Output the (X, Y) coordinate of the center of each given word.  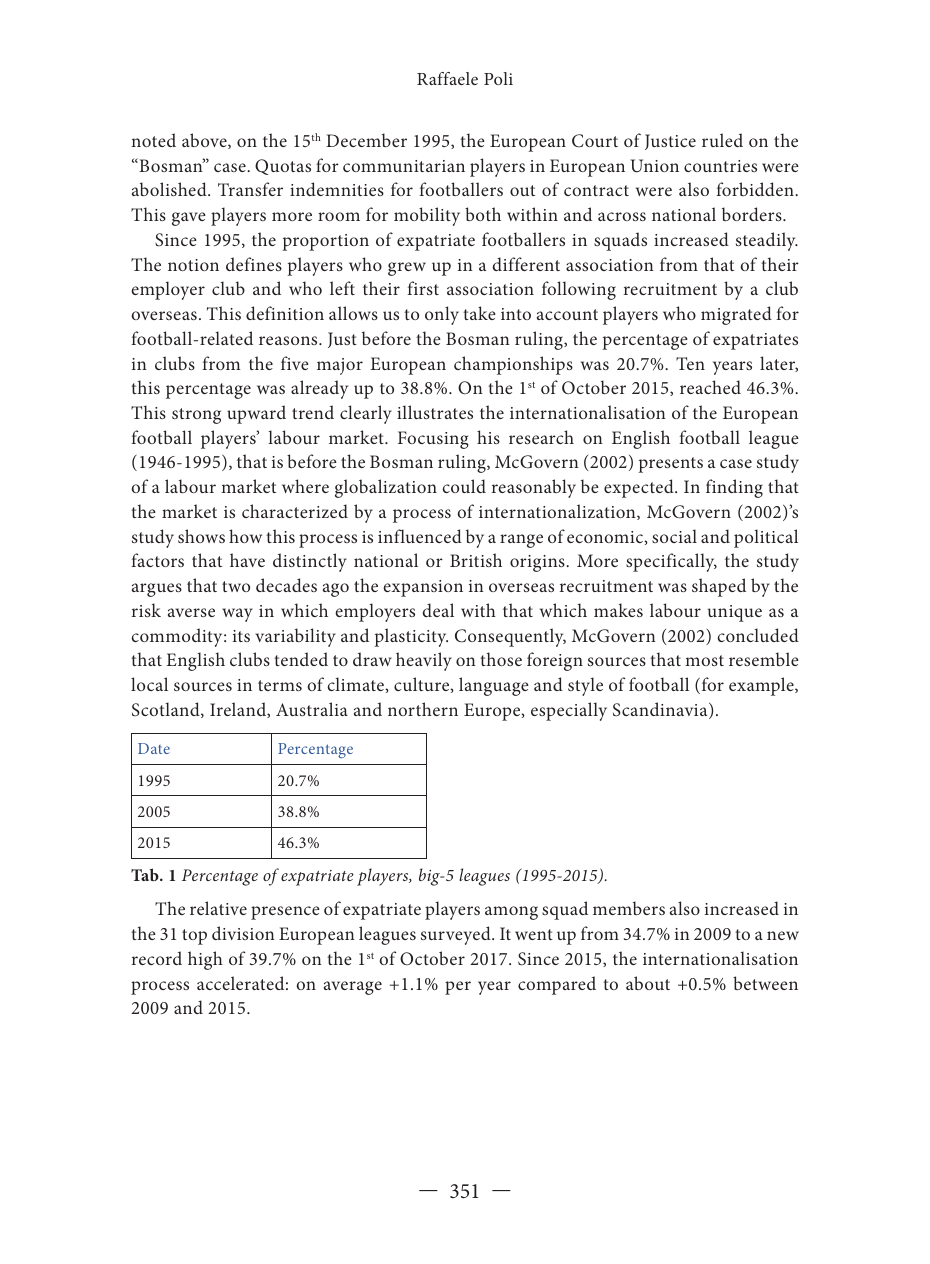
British (476, 560)
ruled (722, 140)
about (648, 983)
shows (201, 536)
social (674, 536)
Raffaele (447, 78)
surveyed (457, 935)
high (205, 960)
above (205, 141)
